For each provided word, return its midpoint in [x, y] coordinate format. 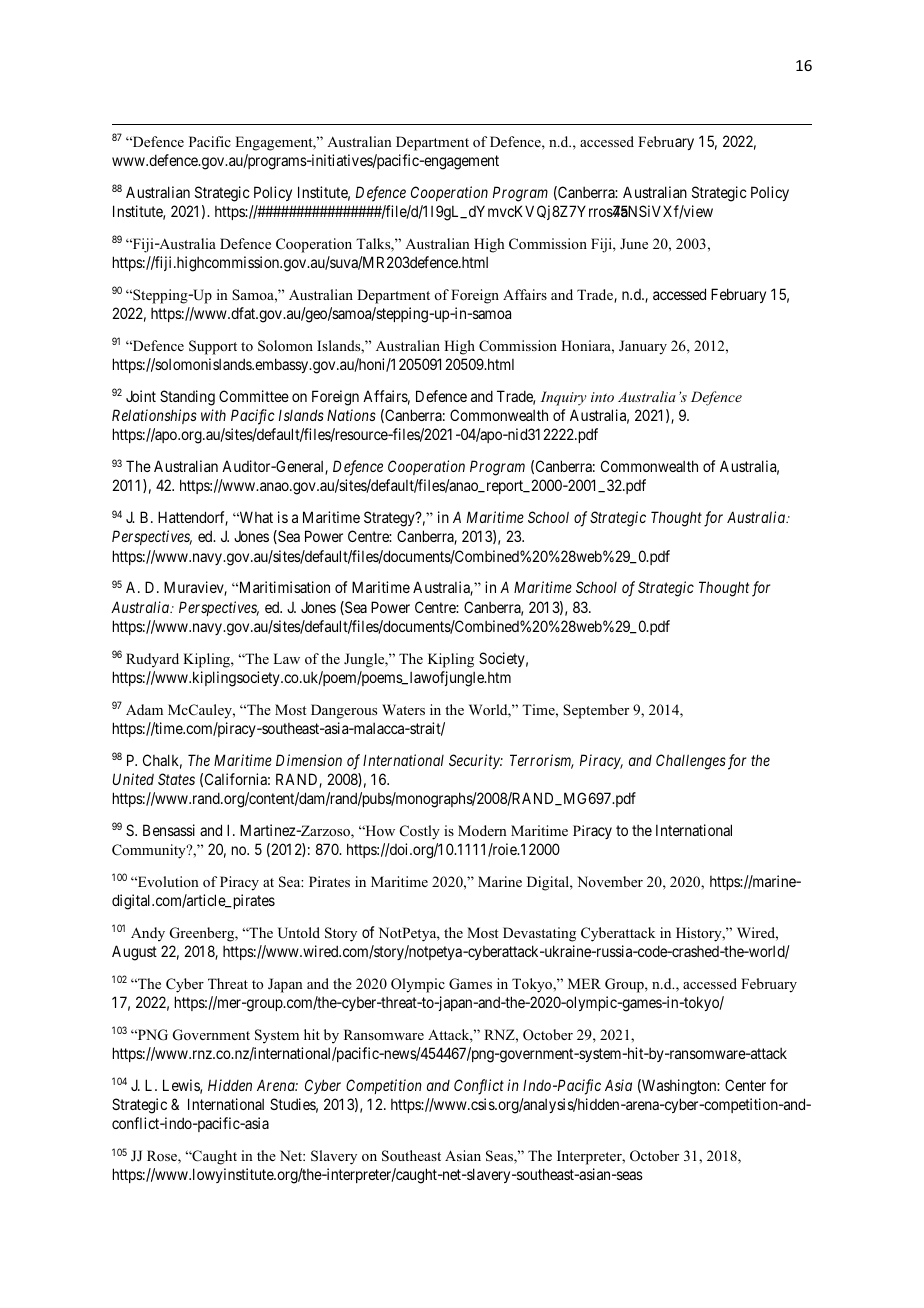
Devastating [539, 934]
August [134, 953]
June [634, 243]
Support [213, 347]
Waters [403, 709]
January [643, 347]
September [596, 711]
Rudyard [152, 660]
